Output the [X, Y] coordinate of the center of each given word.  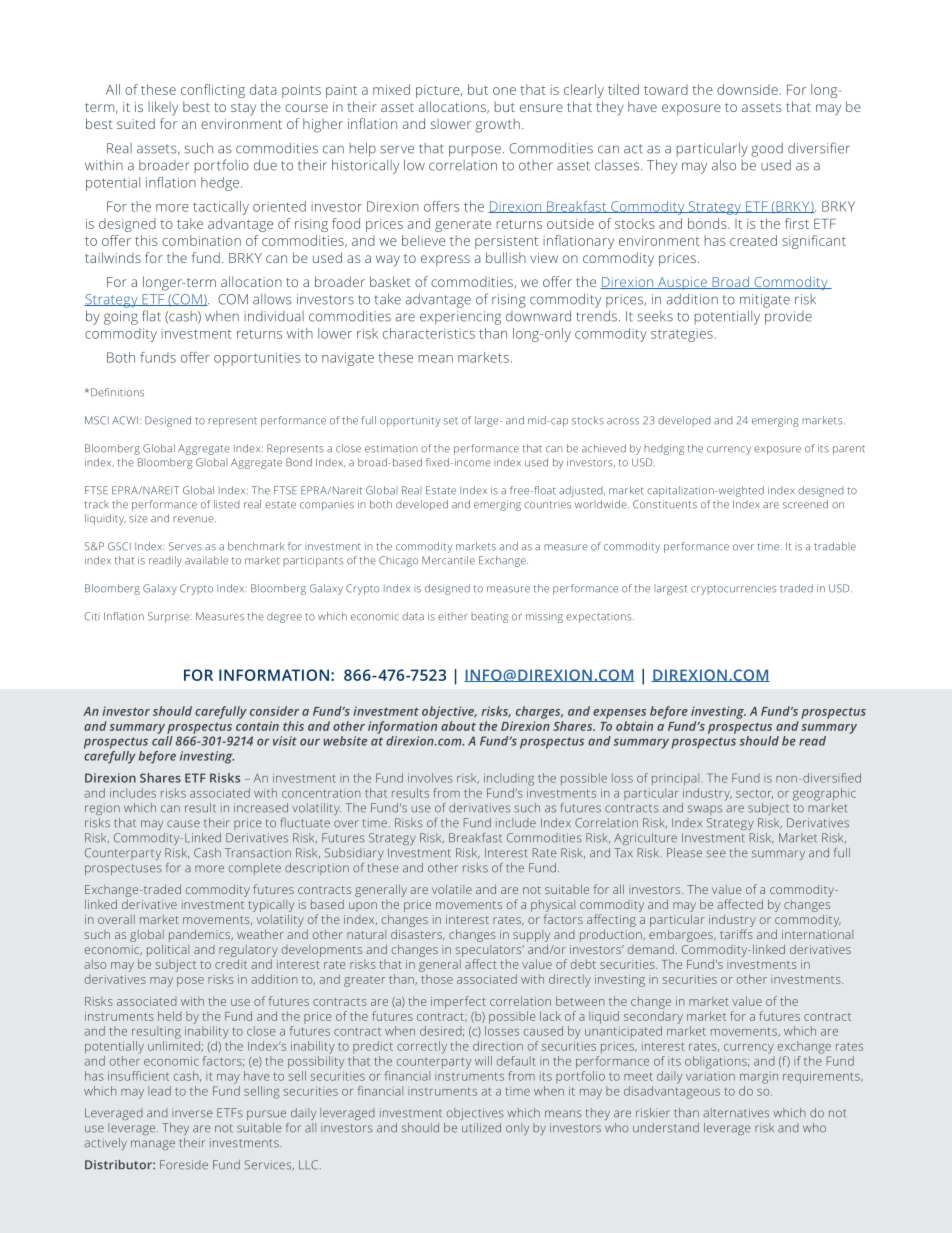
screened [805, 504]
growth [497, 125]
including [509, 779]
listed [227, 504]
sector [754, 794]
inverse [192, 1113]
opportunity [410, 421]
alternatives [736, 1113]
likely [163, 108]
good [767, 150]
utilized [481, 1128]
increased [261, 808]
